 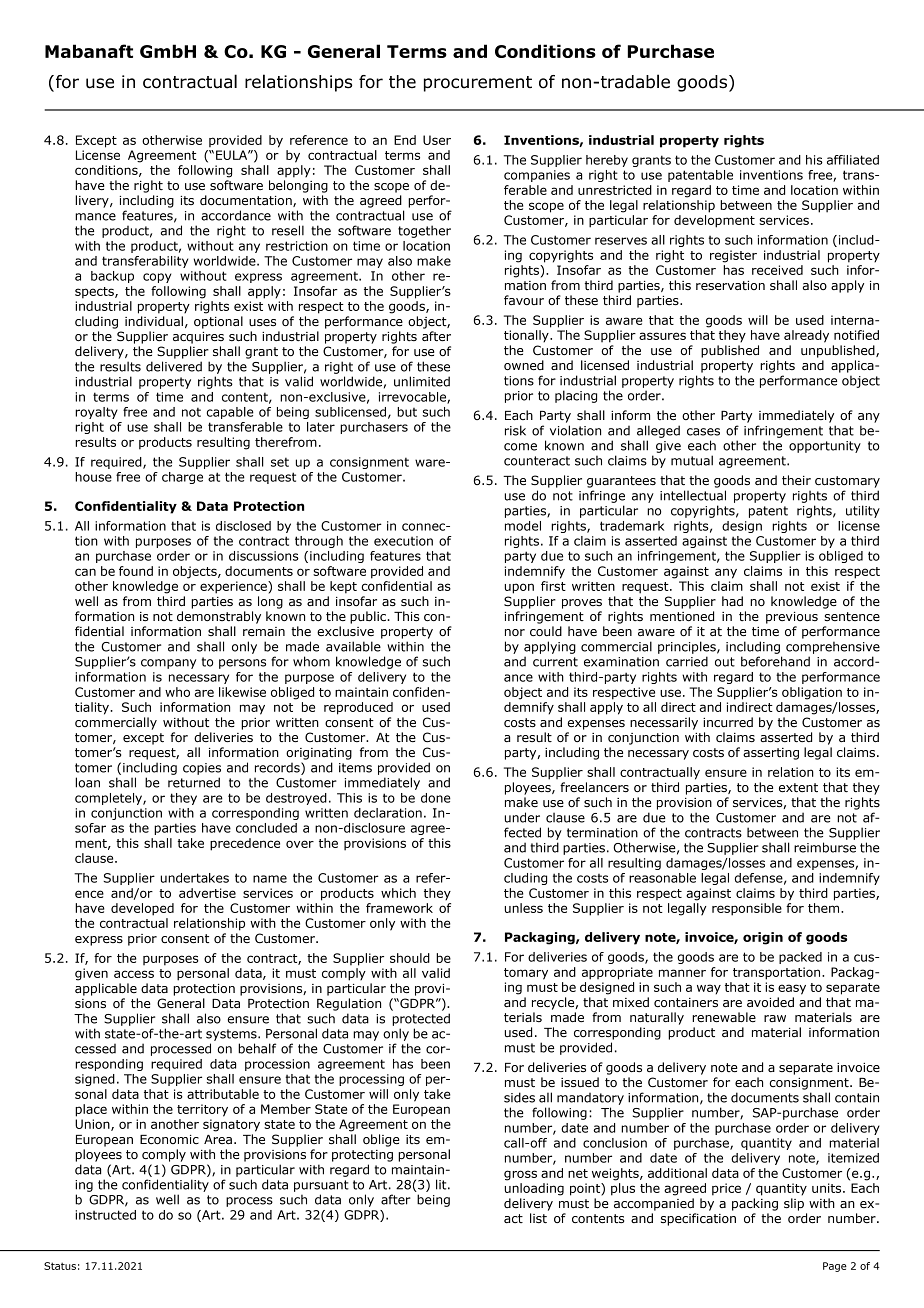 I want to click on backup, so click(x=112, y=277).
